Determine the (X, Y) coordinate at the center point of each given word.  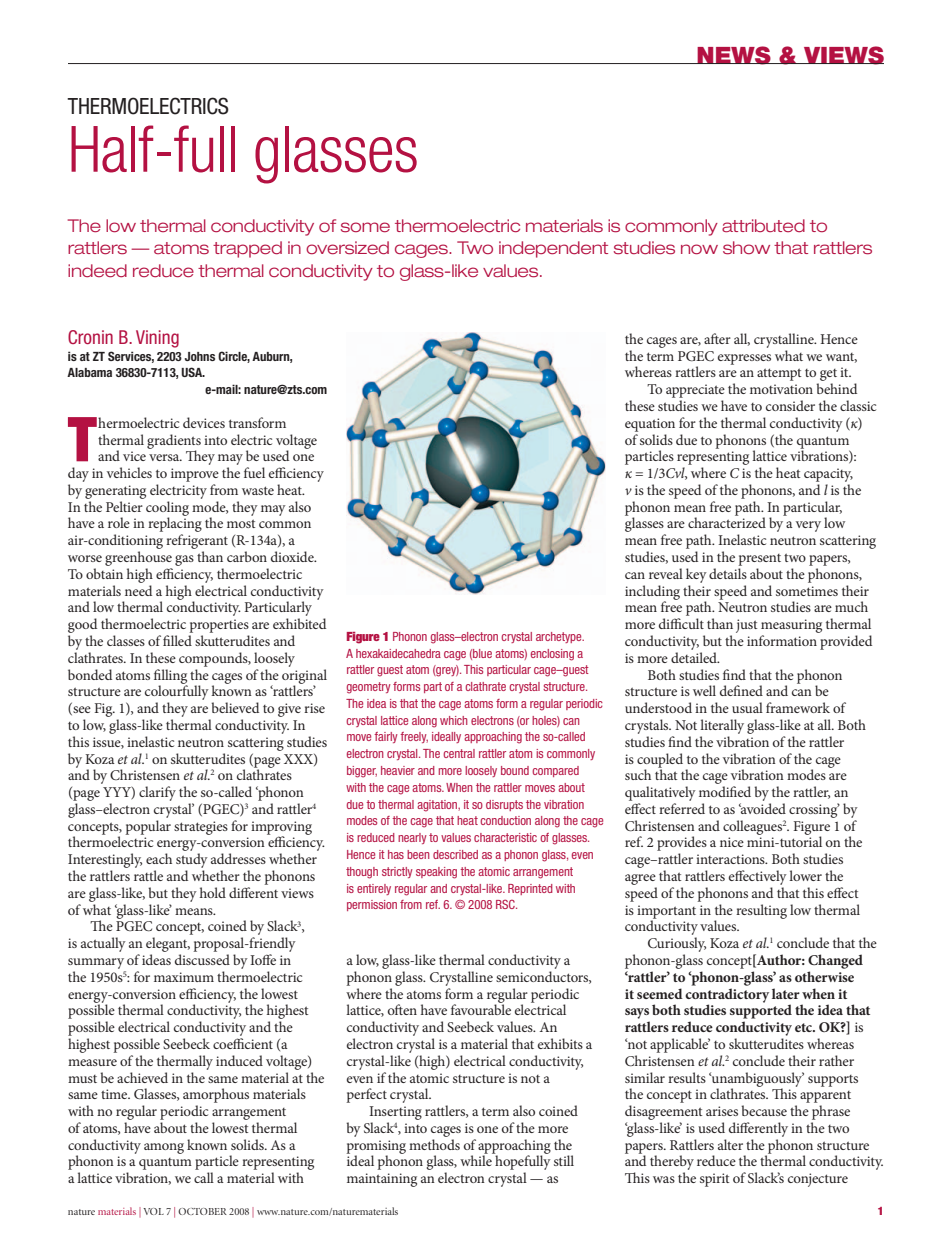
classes (126, 640)
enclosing (552, 655)
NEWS (734, 55)
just (746, 626)
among (164, 1148)
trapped (247, 249)
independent (553, 249)
